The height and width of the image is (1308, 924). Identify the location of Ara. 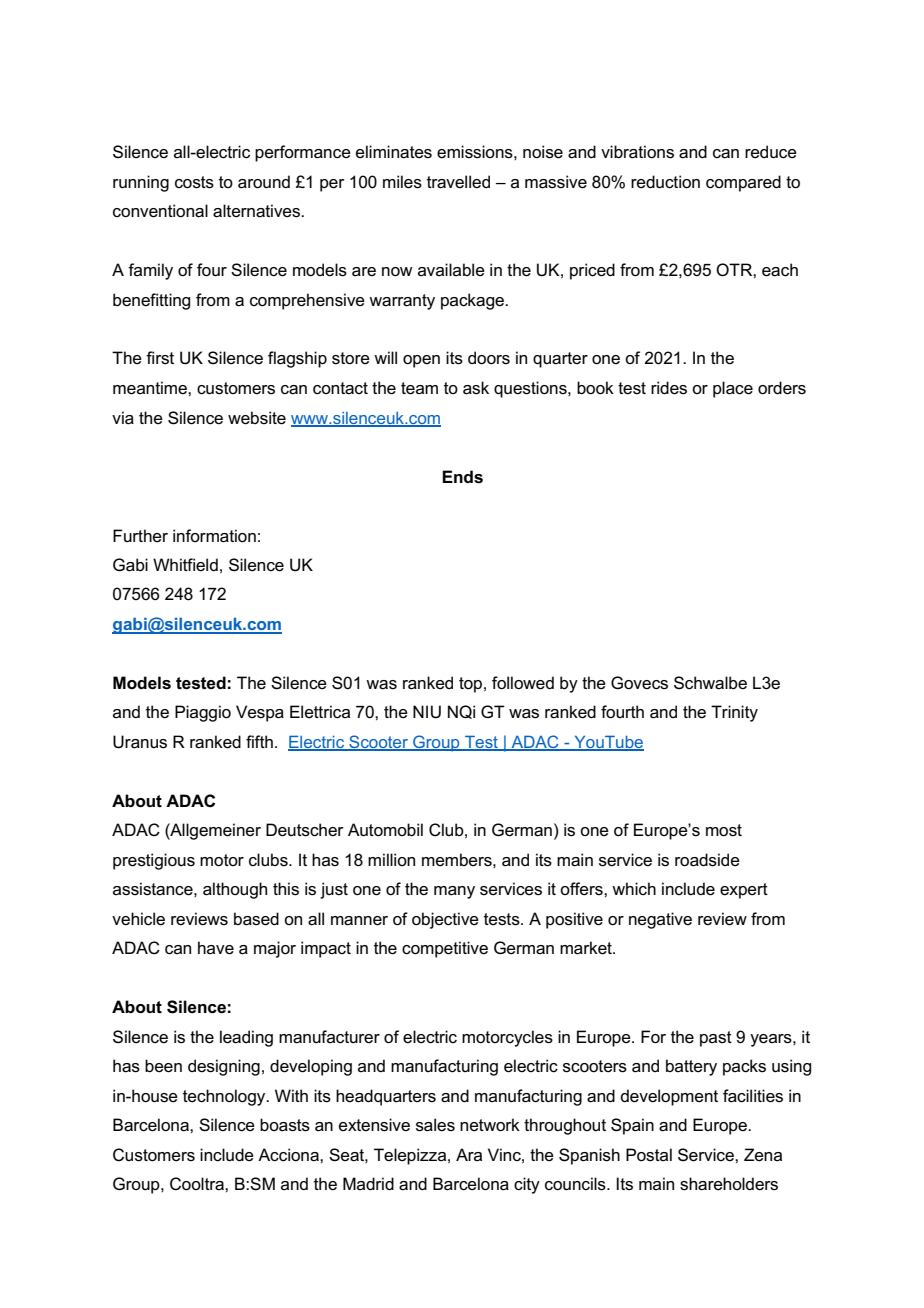
(469, 1154).
